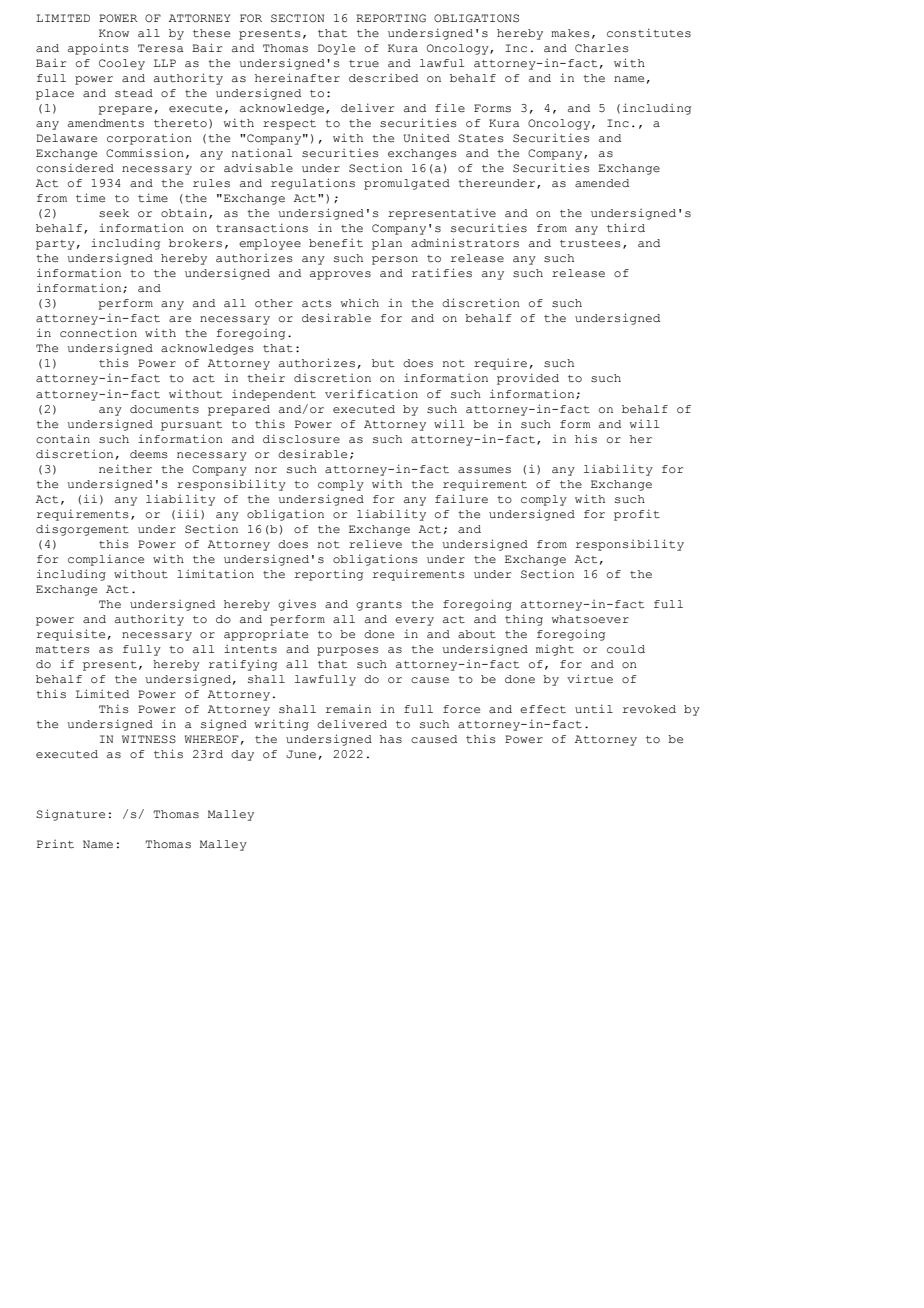 Image resolution: width=924 pixels, height=1308 pixels. I want to click on whatsoever, so click(590, 619).
